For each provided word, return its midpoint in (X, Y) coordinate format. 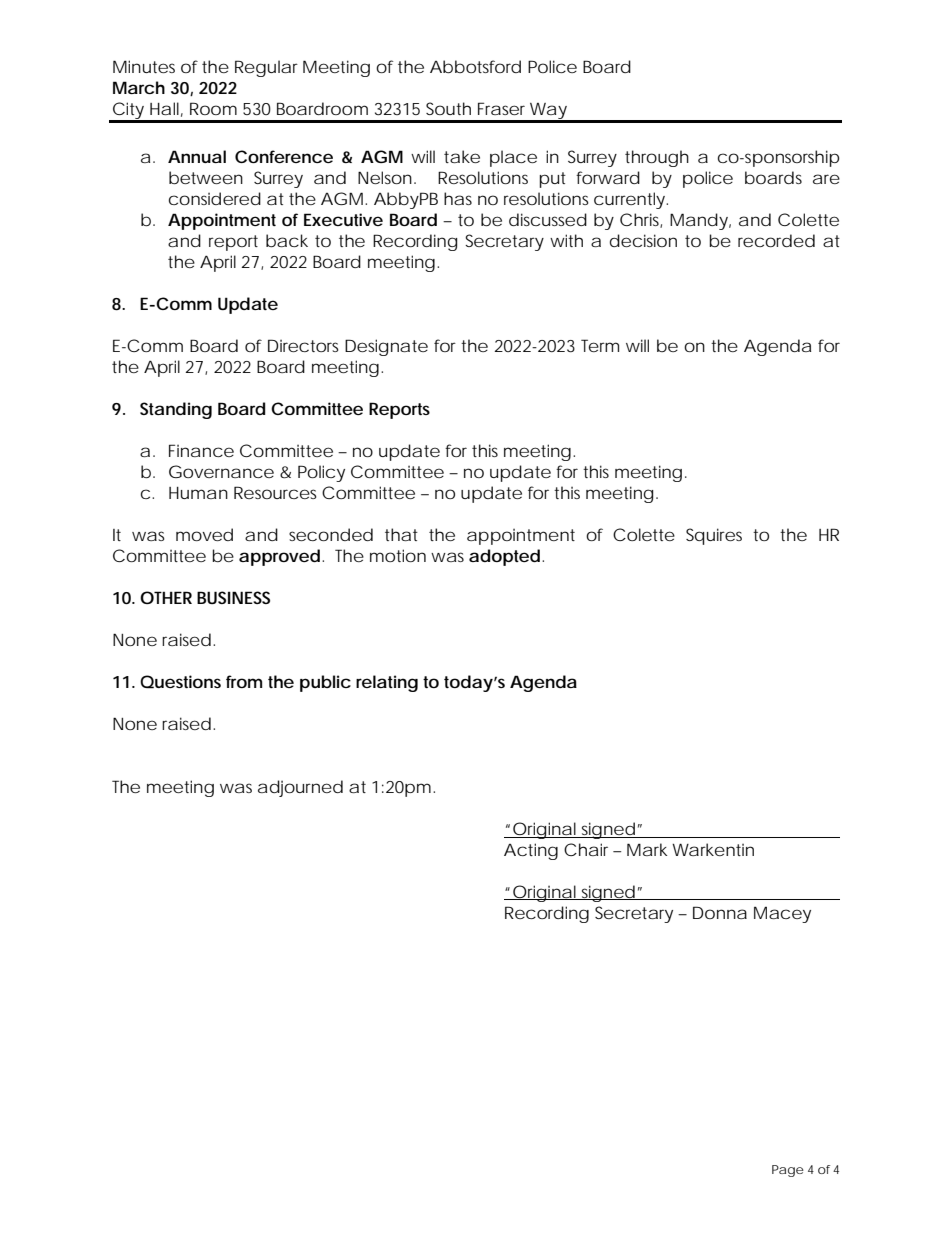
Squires (714, 536)
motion (398, 555)
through (657, 158)
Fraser (501, 108)
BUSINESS (233, 597)
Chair (586, 849)
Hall (164, 108)
